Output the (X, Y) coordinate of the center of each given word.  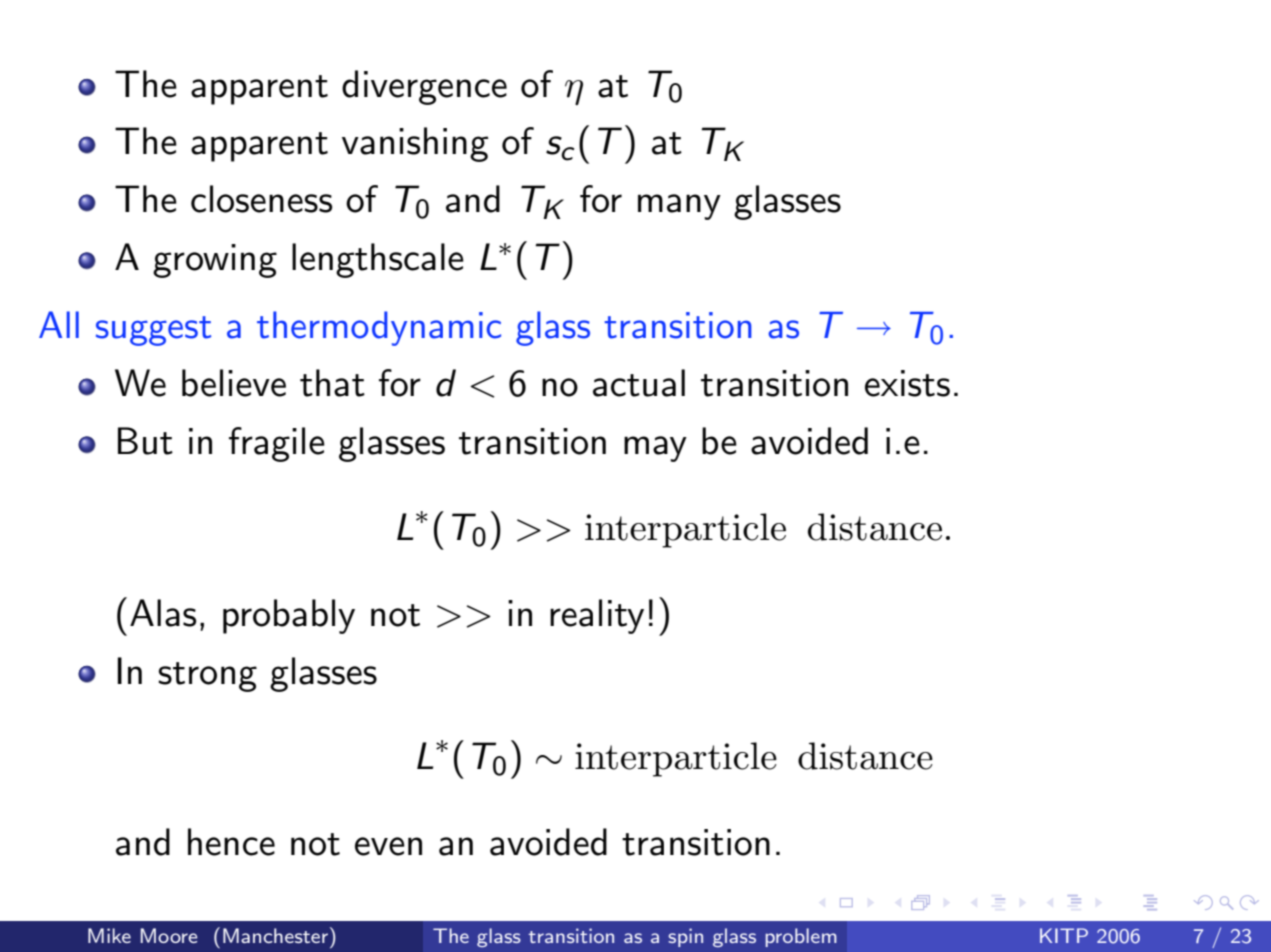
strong (207, 677)
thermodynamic (379, 328)
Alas (163, 613)
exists (907, 383)
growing (215, 261)
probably (289, 616)
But (145, 441)
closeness (261, 199)
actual (639, 383)
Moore (169, 935)
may (655, 449)
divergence (424, 87)
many (679, 207)
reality (597, 616)
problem (801, 937)
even (388, 846)
